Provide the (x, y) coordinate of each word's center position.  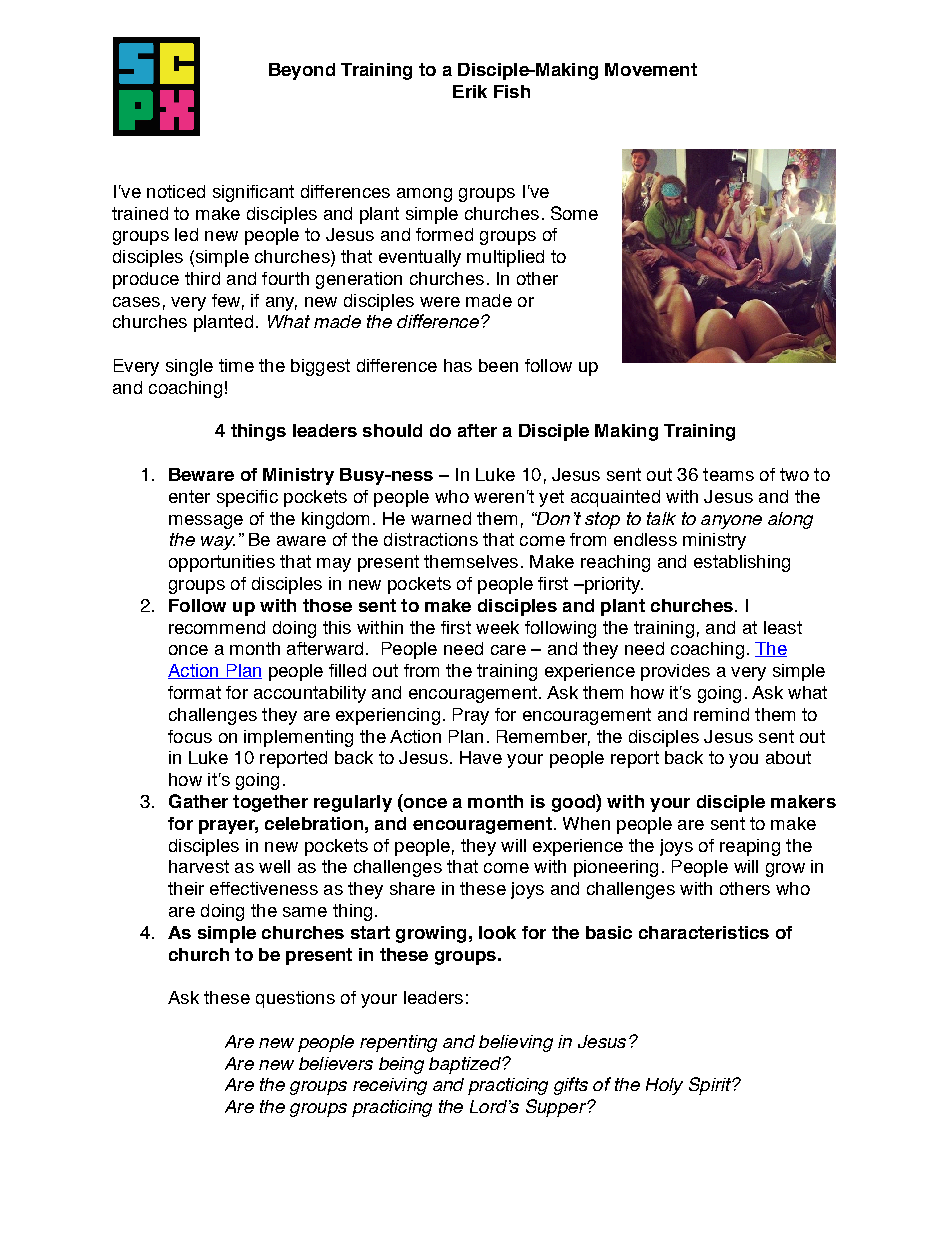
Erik (470, 91)
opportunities (222, 563)
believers (336, 1063)
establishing (742, 563)
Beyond (302, 71)
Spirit (711, 1086)
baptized (466, 1065)
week (497, 627)
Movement (651, 69)
